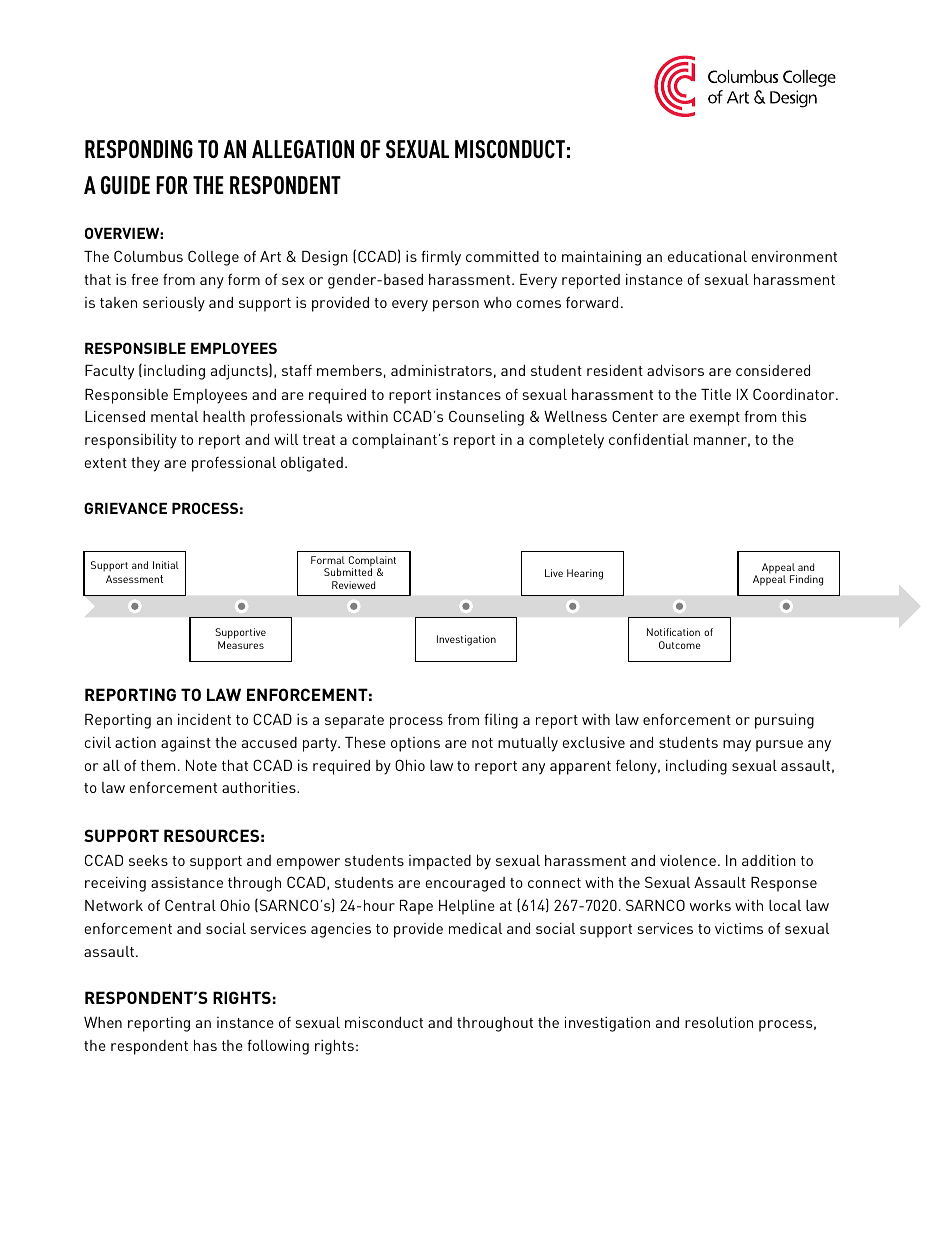 This screenshot has height=1233, width=952. Describe the element at coordinates (145, 464) in the screenshot. I see `they` at that location.
